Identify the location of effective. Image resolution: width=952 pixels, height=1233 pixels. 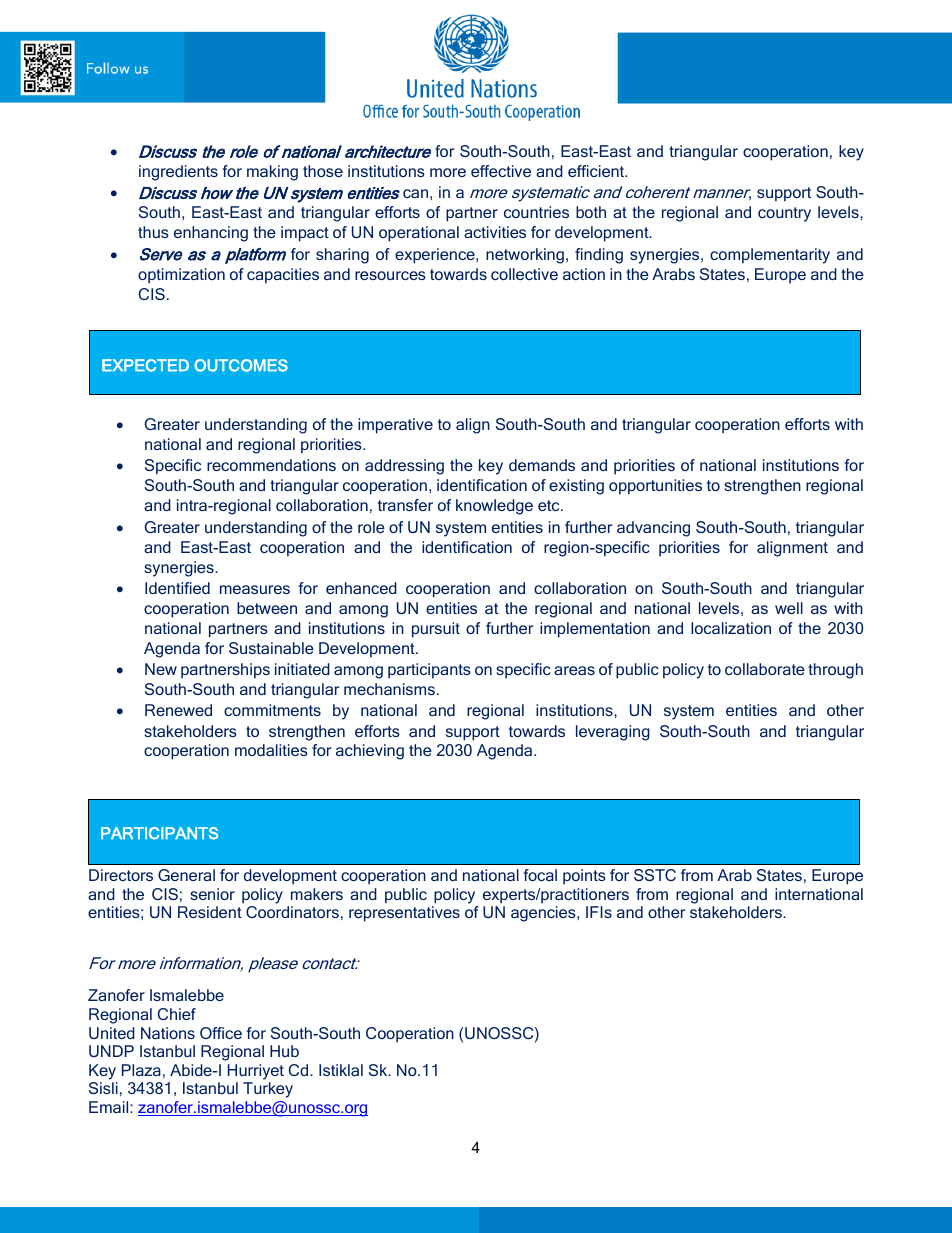
(501, 171).
